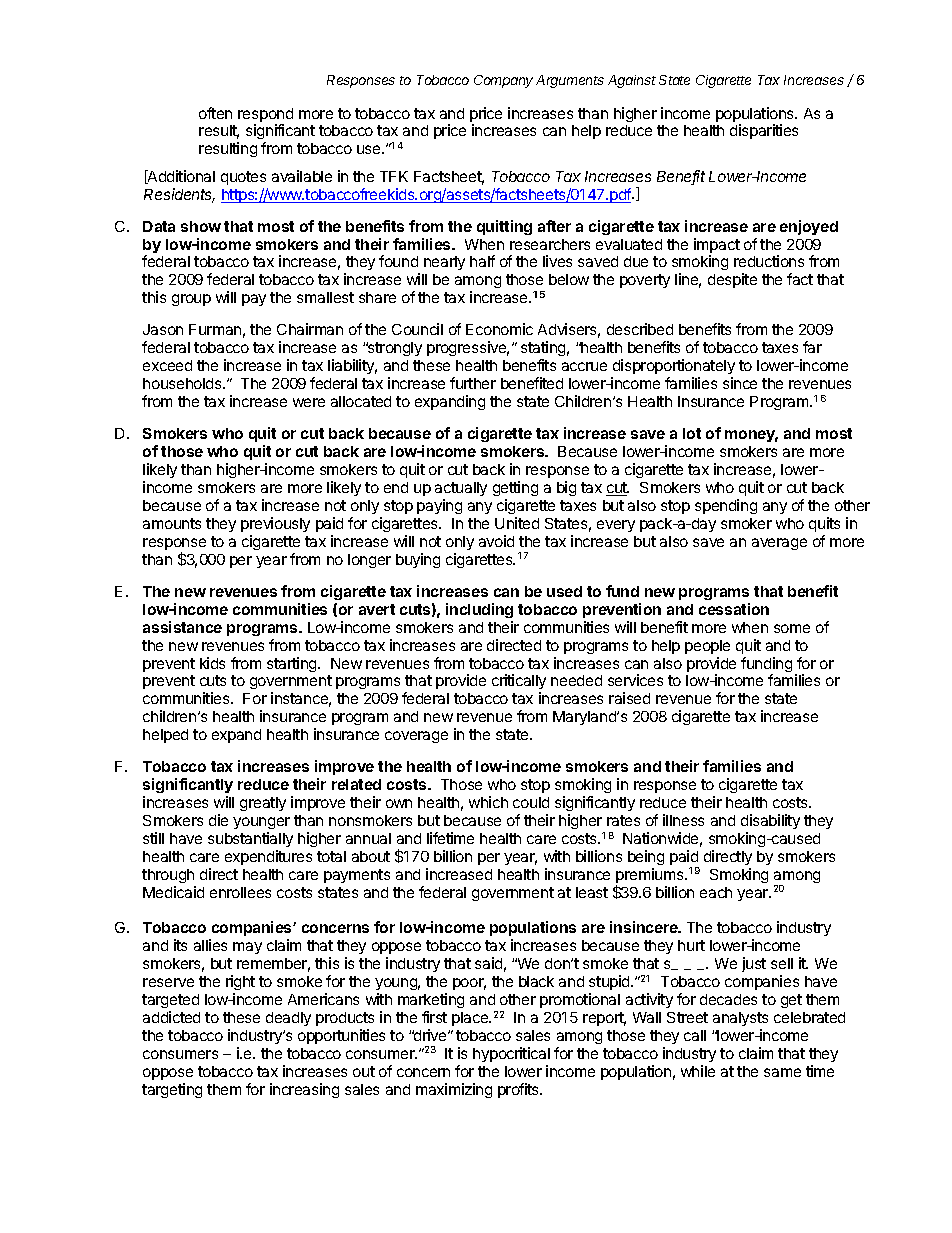 Image resolution: width=952 pixels, height=1233 pixels. I want to click on targeting, so click(172, 1090).
